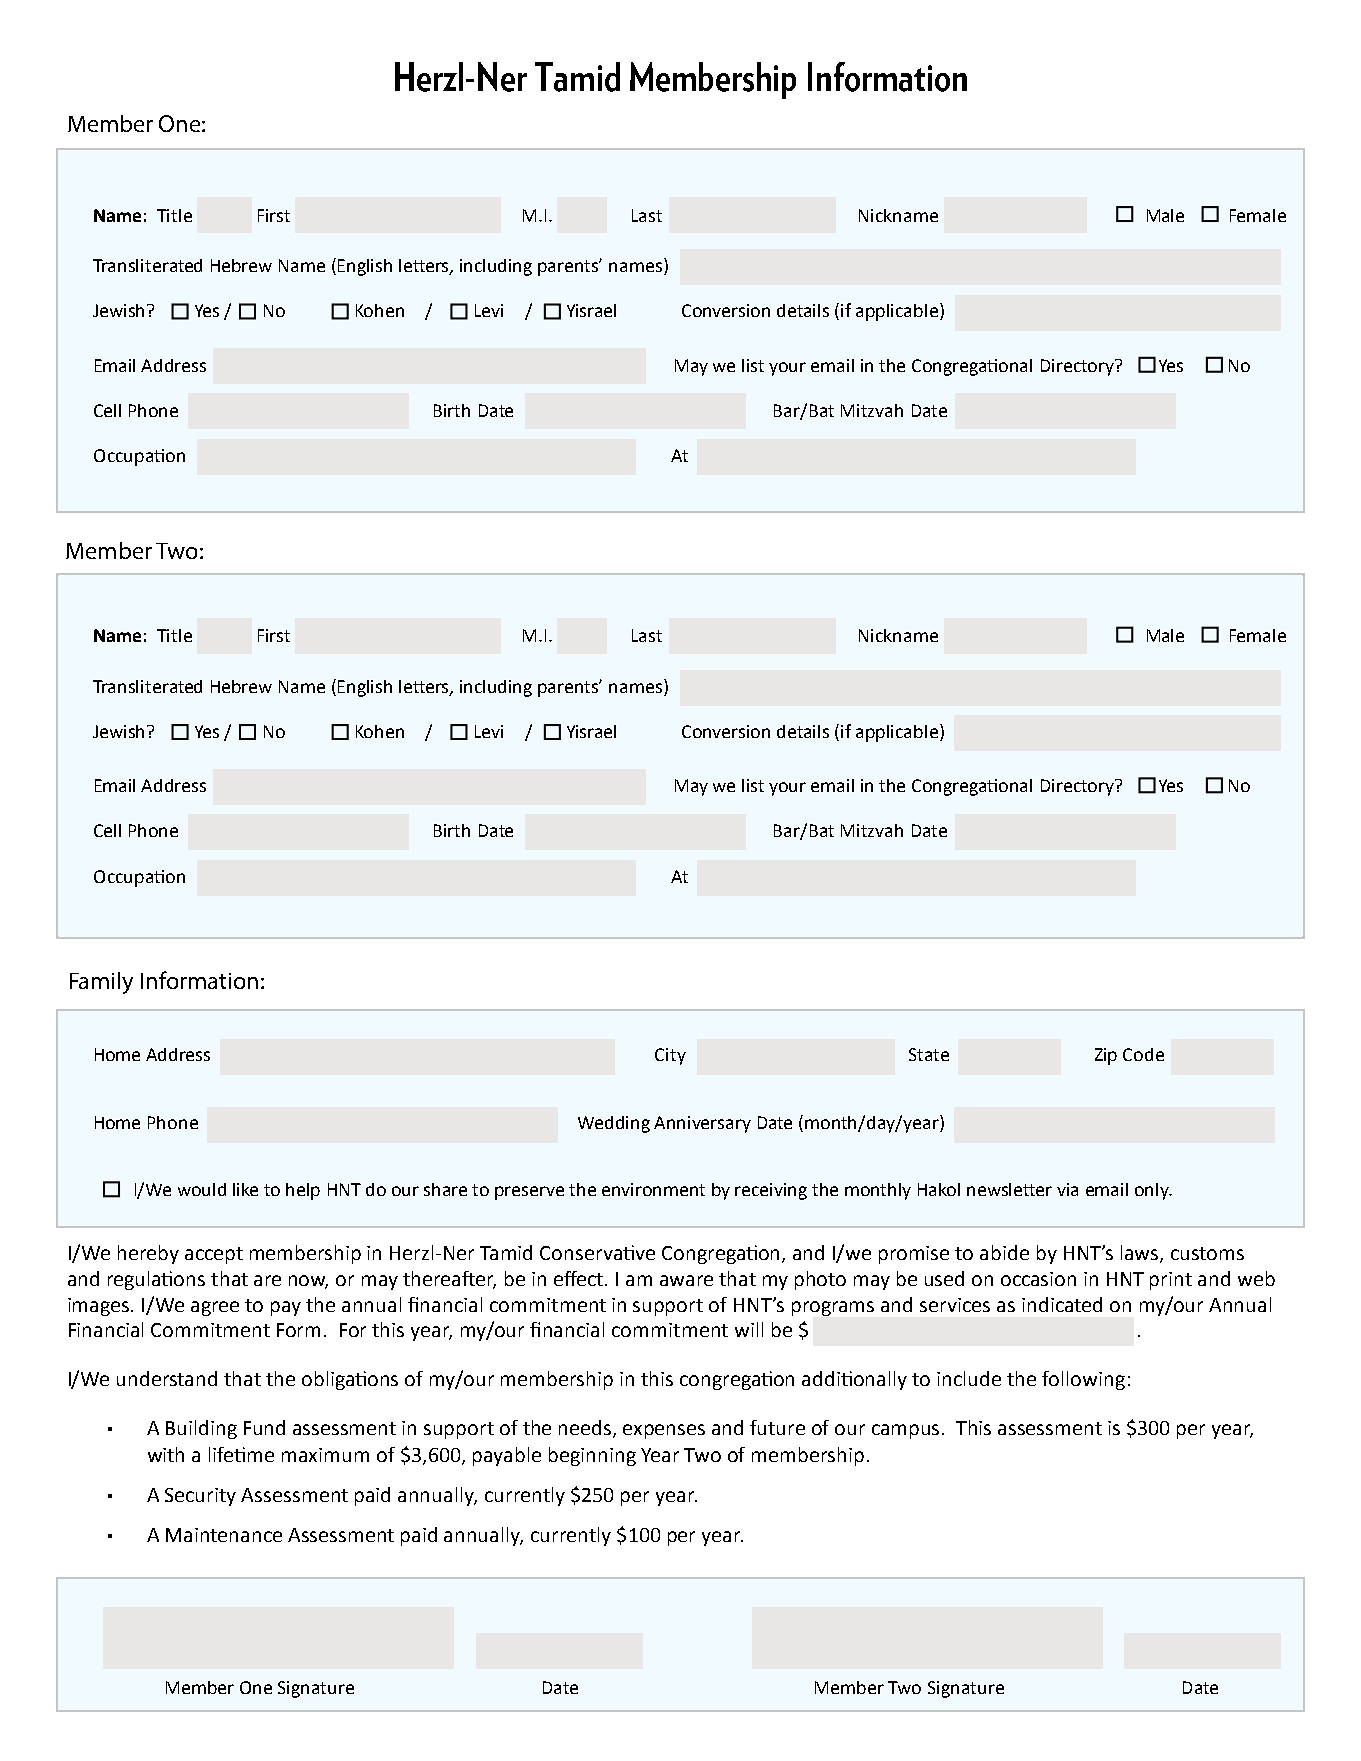 This screenshot has height=1761, width=1361. I want to click on Conservative, so click(597, 1252).
